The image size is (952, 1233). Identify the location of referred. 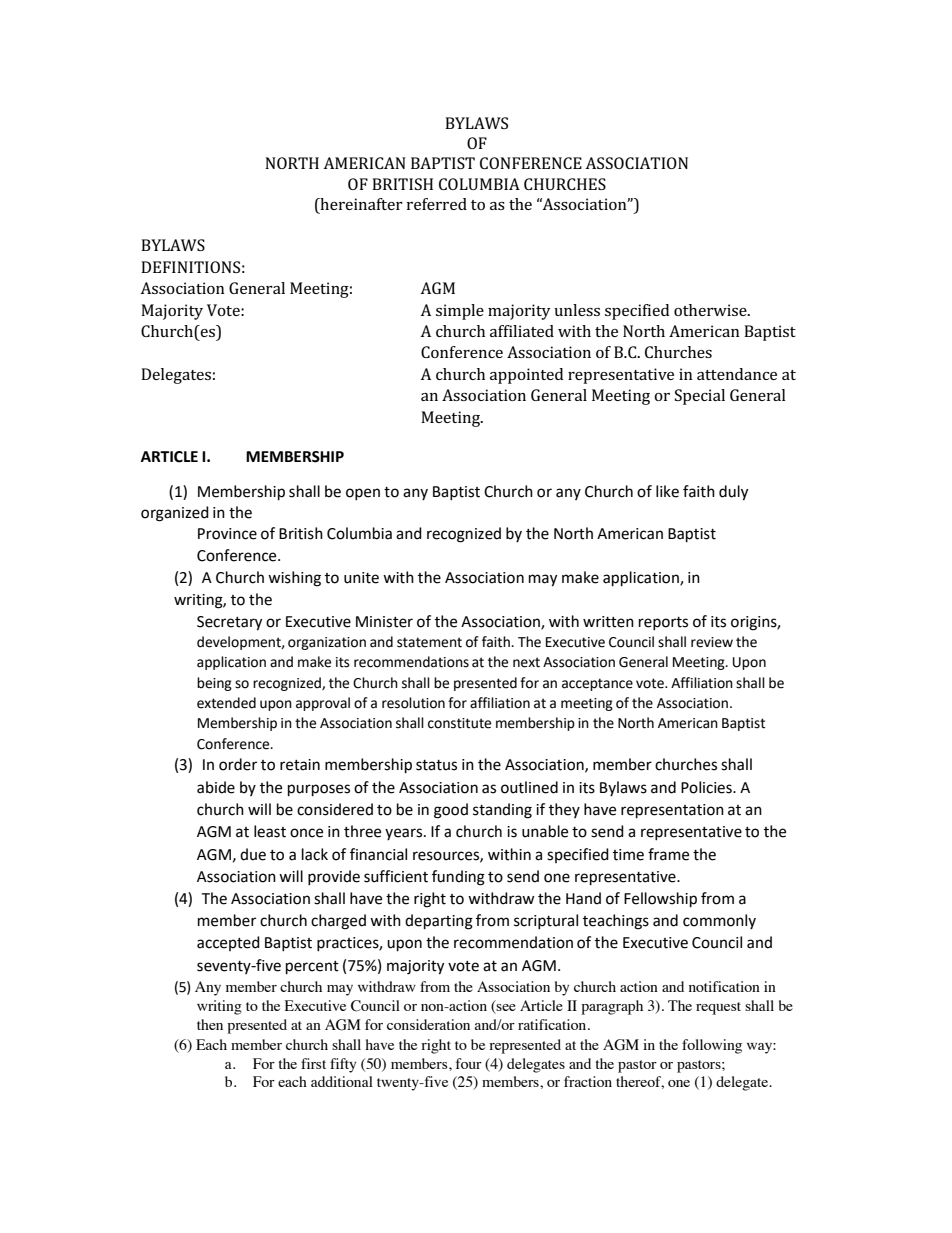
(437, 204).
